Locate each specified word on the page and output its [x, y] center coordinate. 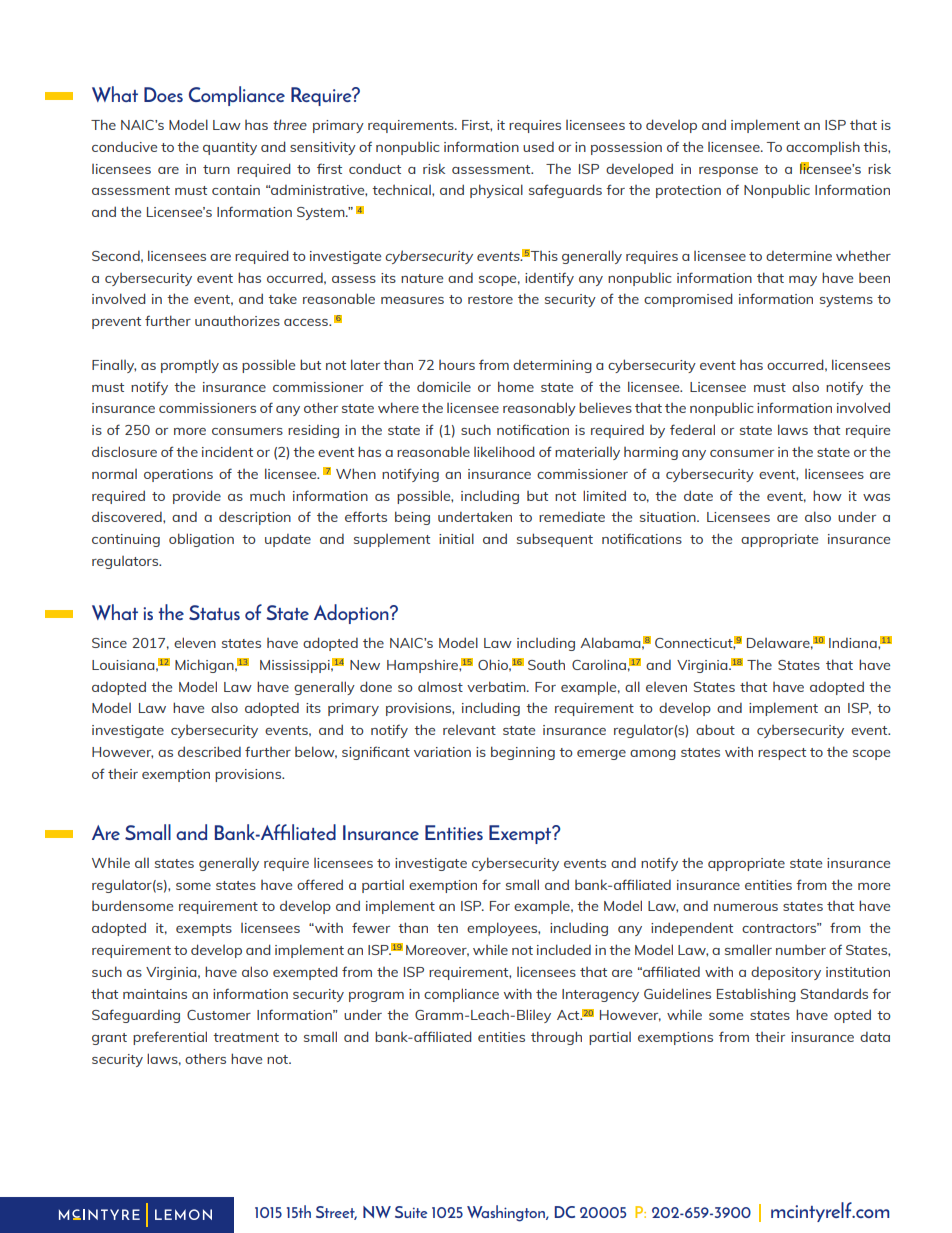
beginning [523, 753]
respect [782, 754]
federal [692, 429]
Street [336, 1213]
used [538, 147]
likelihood [504, 451]
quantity [230, 148]
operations [178, 475]
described [209, 751]
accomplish [823, 148]
